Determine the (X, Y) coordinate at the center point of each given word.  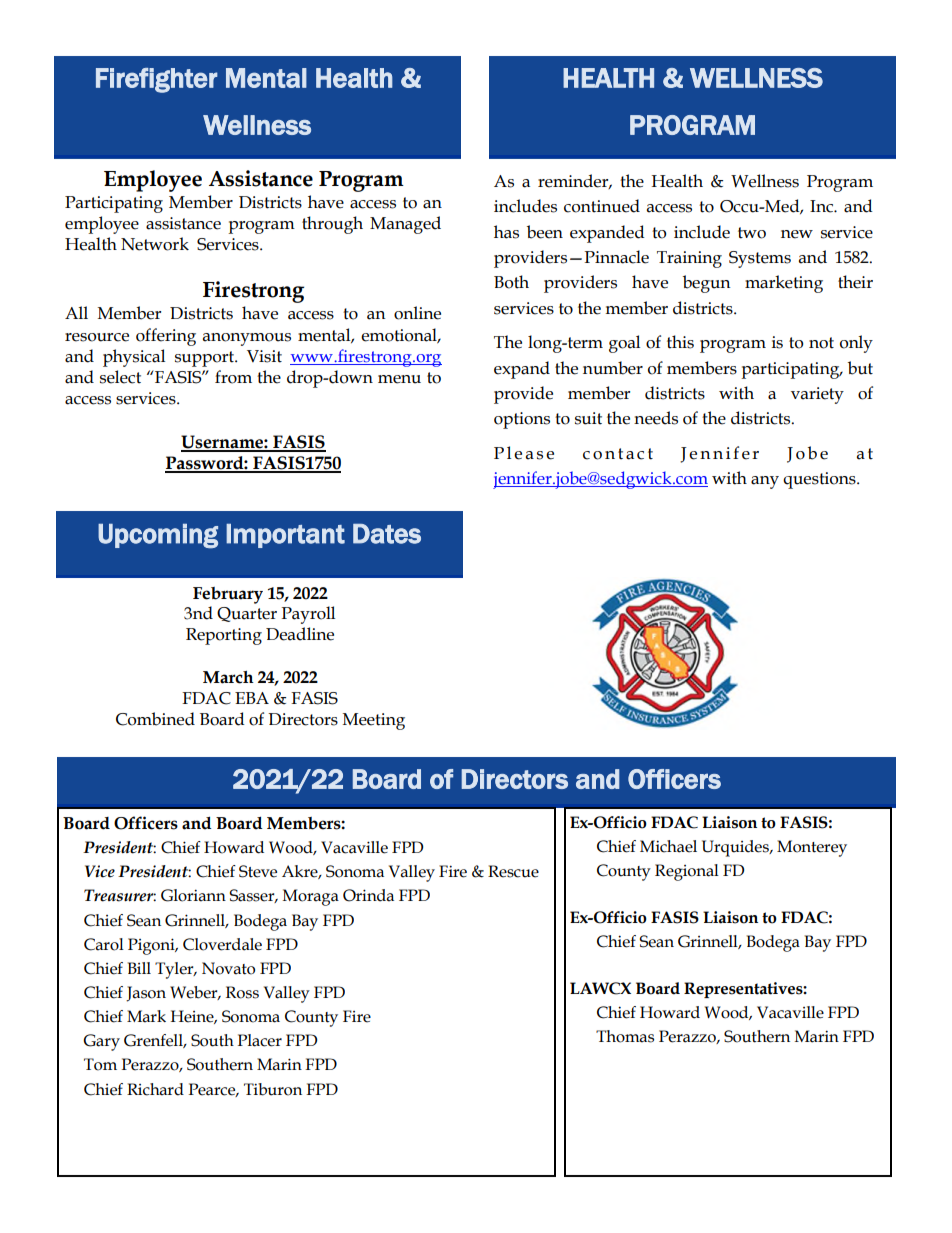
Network (155, 244)
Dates (387, 534)
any (765, 482)
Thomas (625, 1036)
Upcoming (158, 536)
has (506, 232)
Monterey (812, 848)
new (797, 234)
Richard (155, 1089)
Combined (155, 719)
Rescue (513, 871)
